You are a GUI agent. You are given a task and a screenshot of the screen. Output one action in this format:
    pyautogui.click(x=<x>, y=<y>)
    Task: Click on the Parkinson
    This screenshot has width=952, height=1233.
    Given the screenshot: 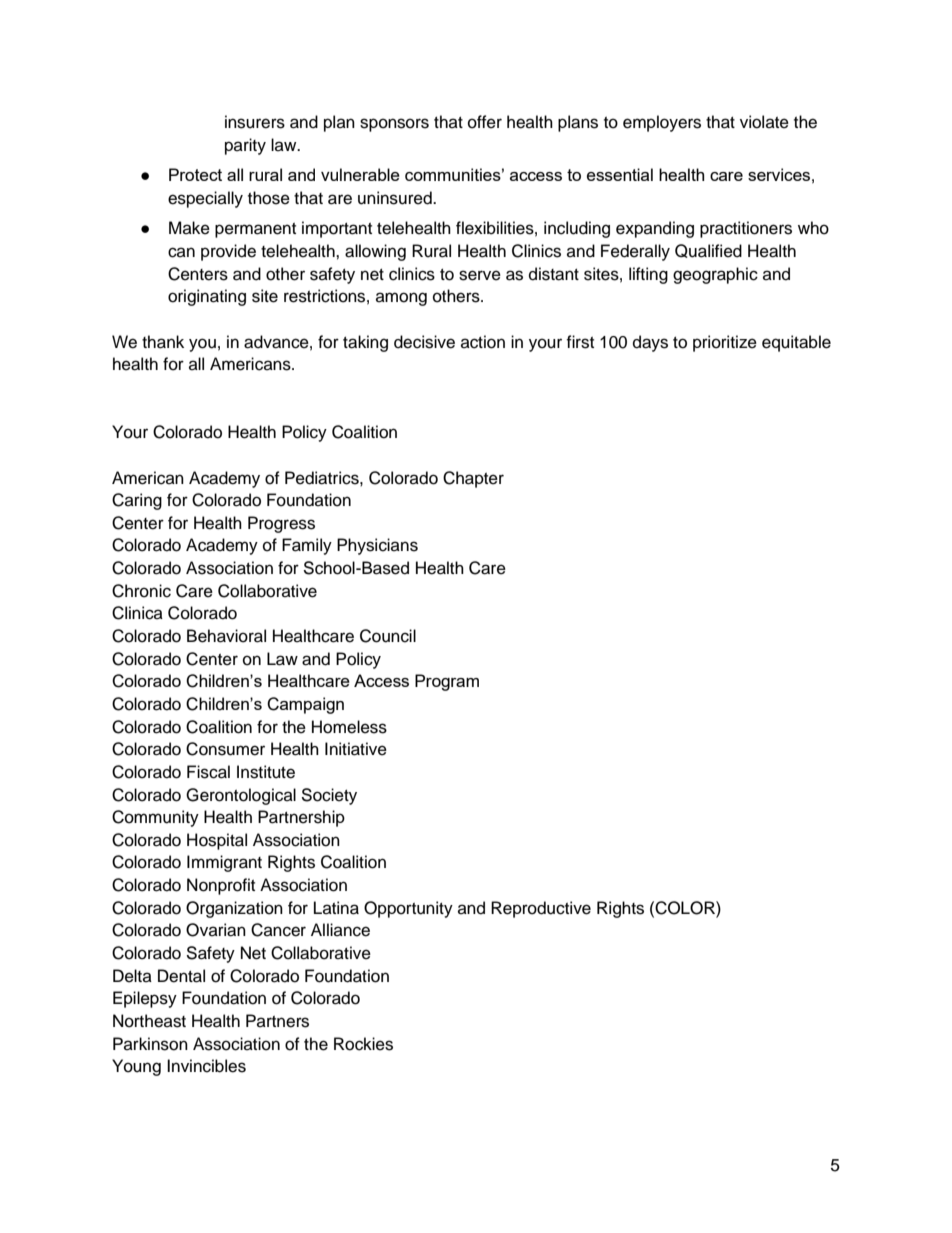 What is the action you would take?
    pyautogui.click(x=150, y=1044)
